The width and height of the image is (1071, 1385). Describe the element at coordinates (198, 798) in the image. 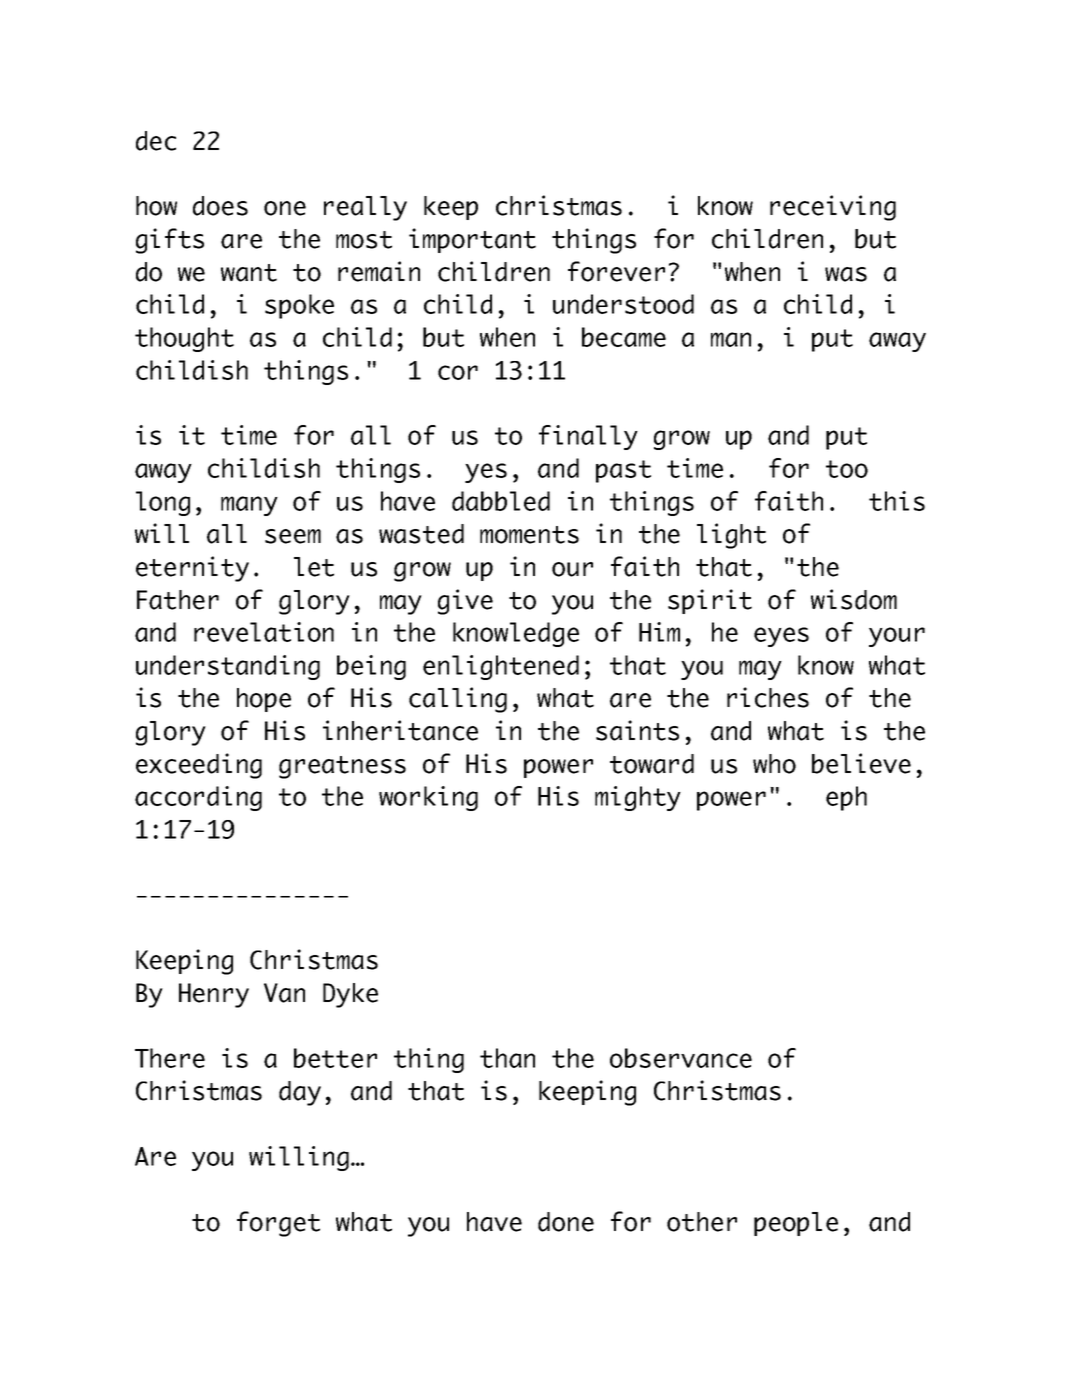

I see `according` at that location.
